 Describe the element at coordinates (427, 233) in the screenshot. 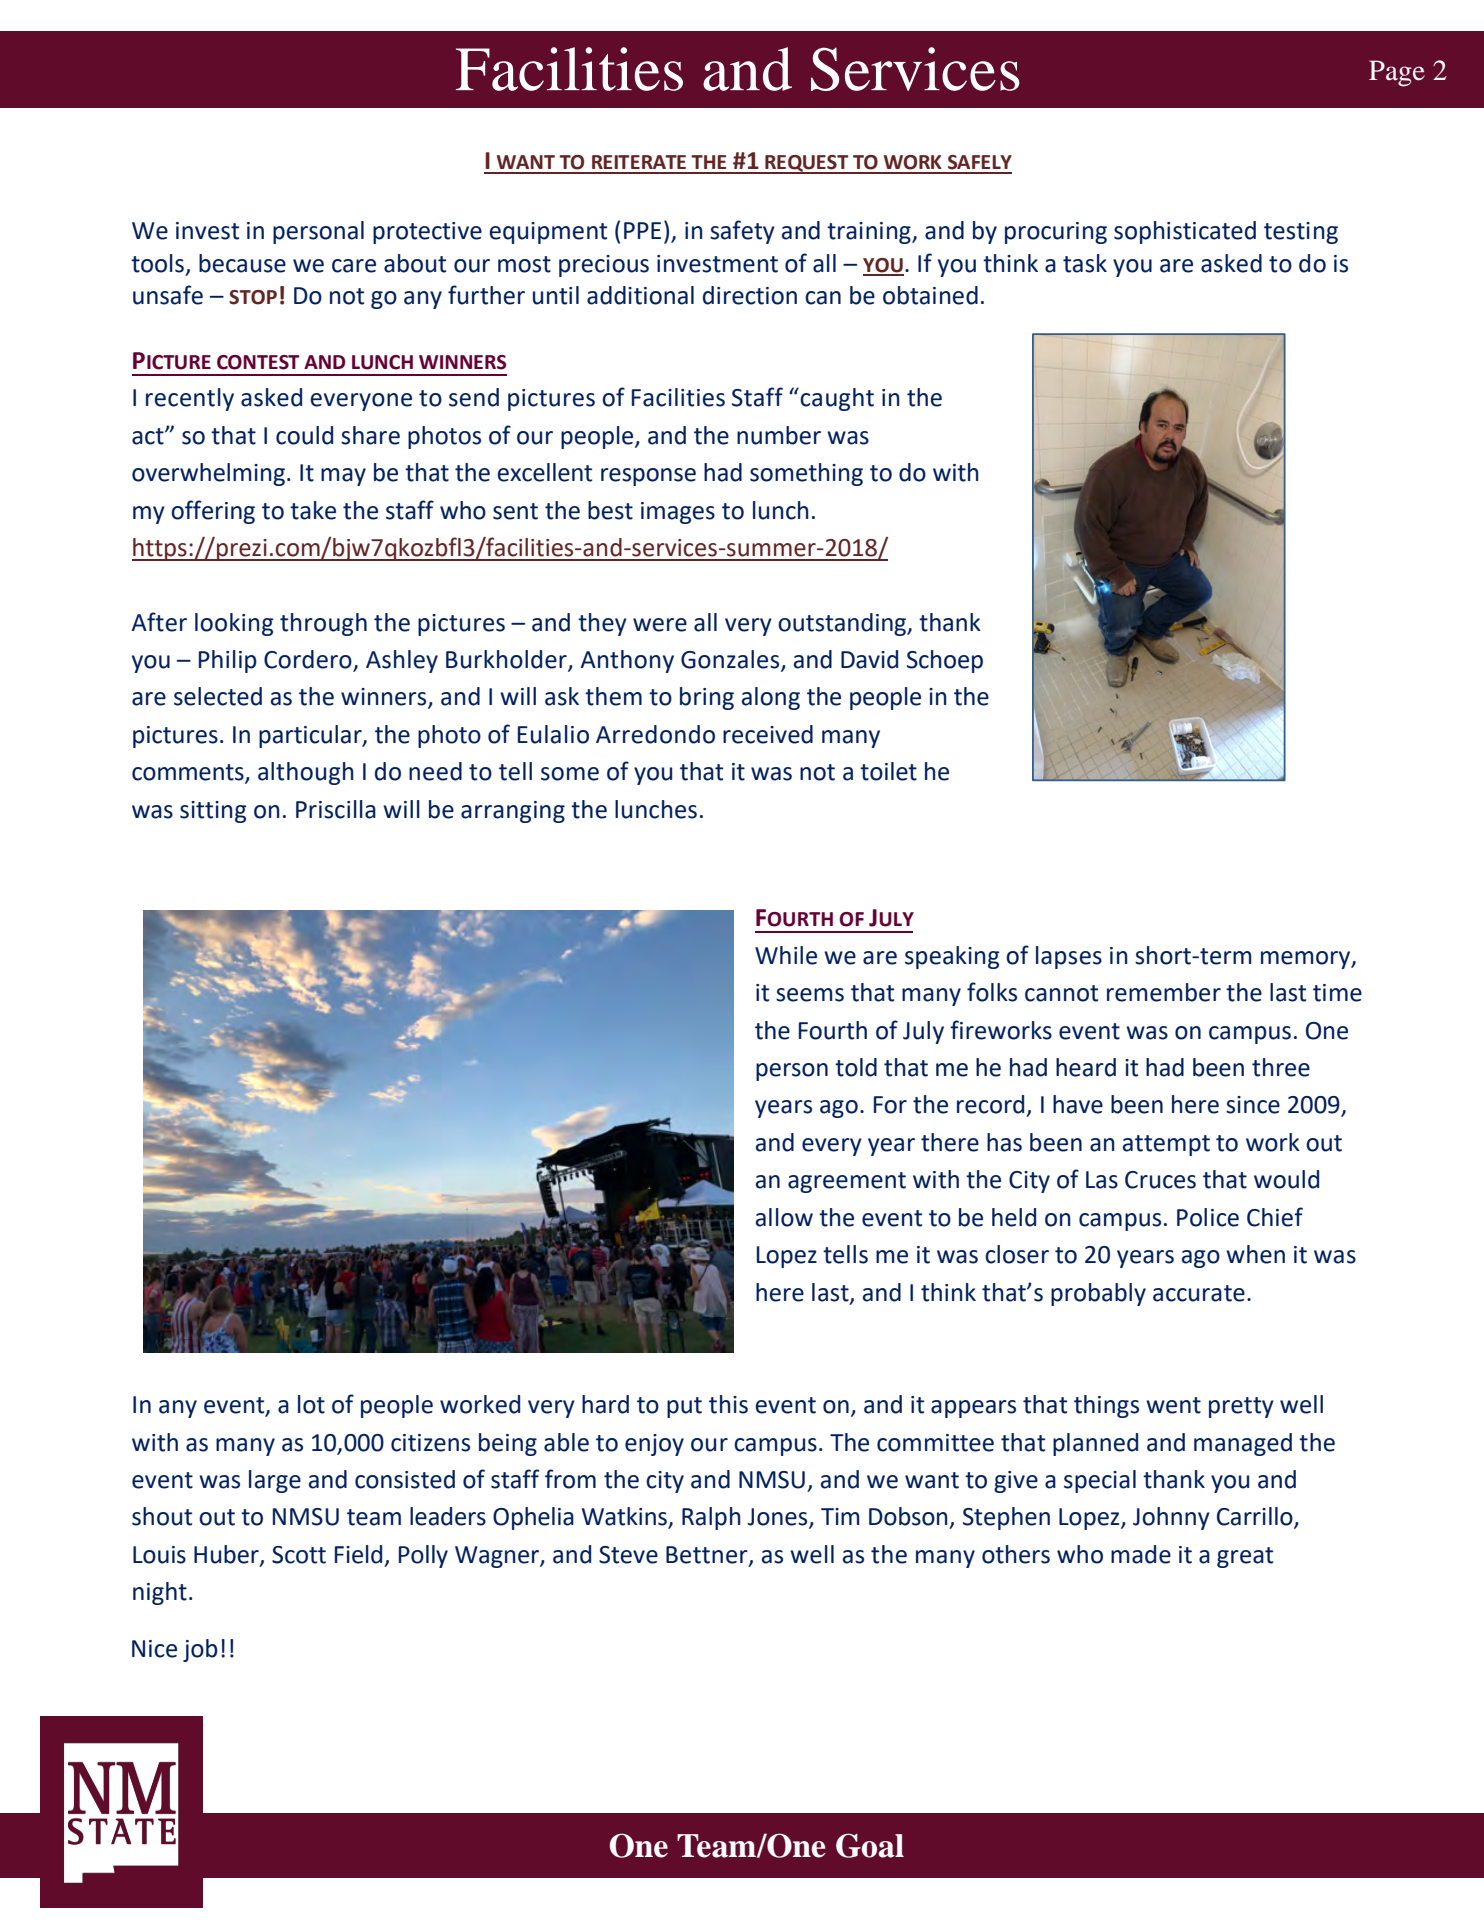

I see `protective` at that location.
